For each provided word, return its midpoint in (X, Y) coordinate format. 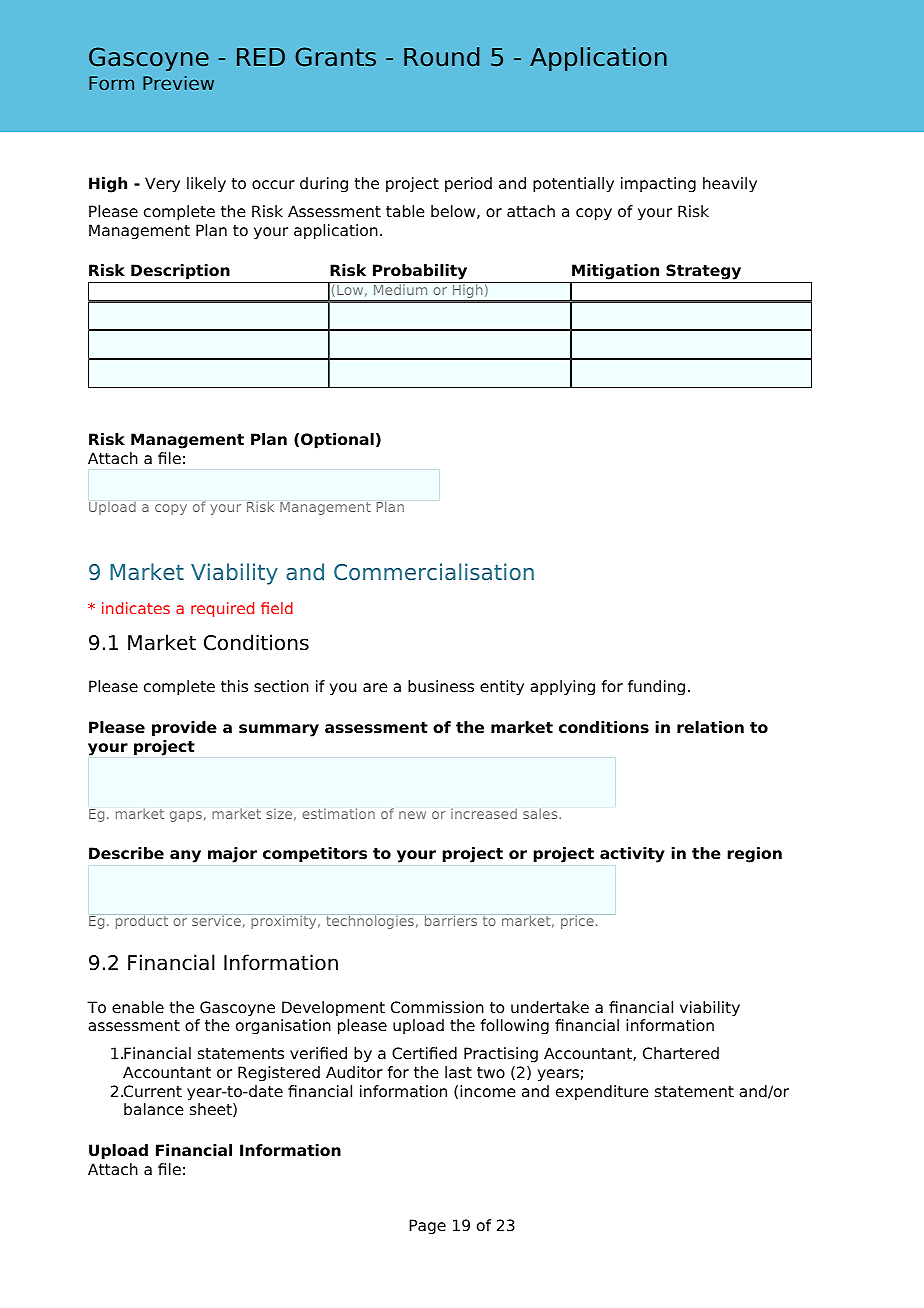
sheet (212, 1110)
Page (427, 1227)
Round (441, 57)
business (441, 686)
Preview (178, 83)
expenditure (602, 1093)
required (222, 609)
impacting (658, 185)
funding (656, 688)
